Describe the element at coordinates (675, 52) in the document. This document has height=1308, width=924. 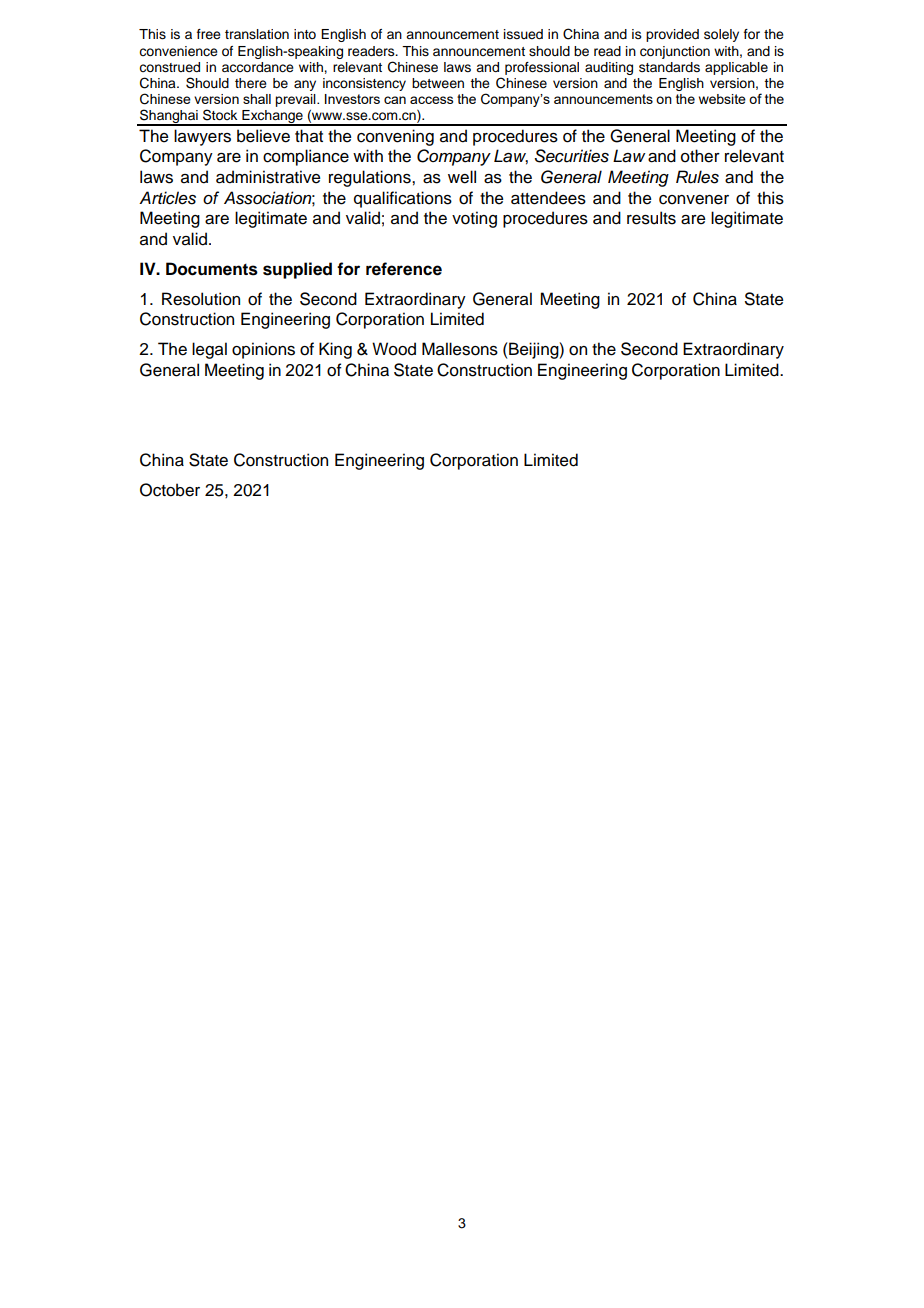
I see `conjunction` at that location.
